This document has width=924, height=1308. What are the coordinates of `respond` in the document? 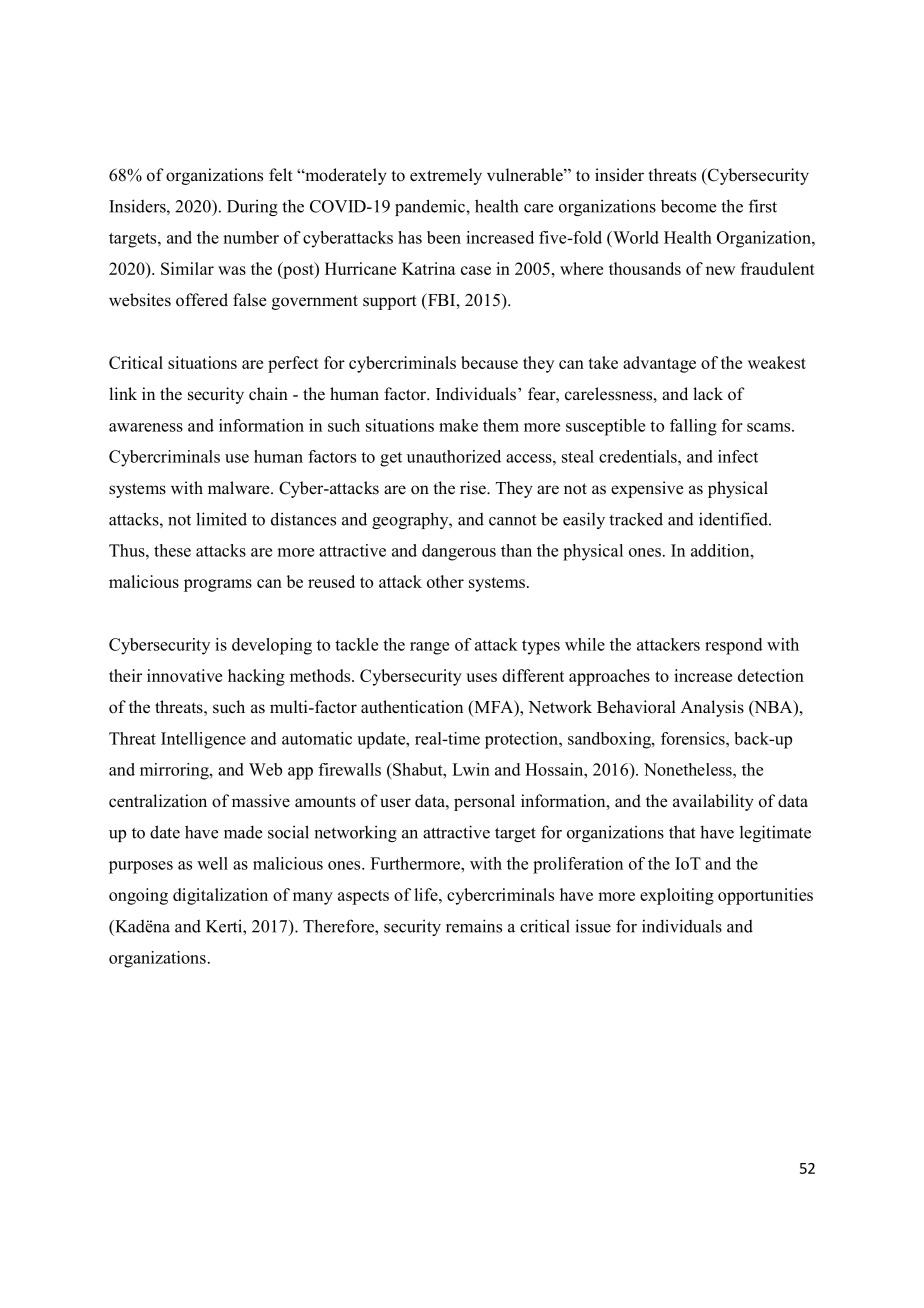 It's located at (734, 646).
